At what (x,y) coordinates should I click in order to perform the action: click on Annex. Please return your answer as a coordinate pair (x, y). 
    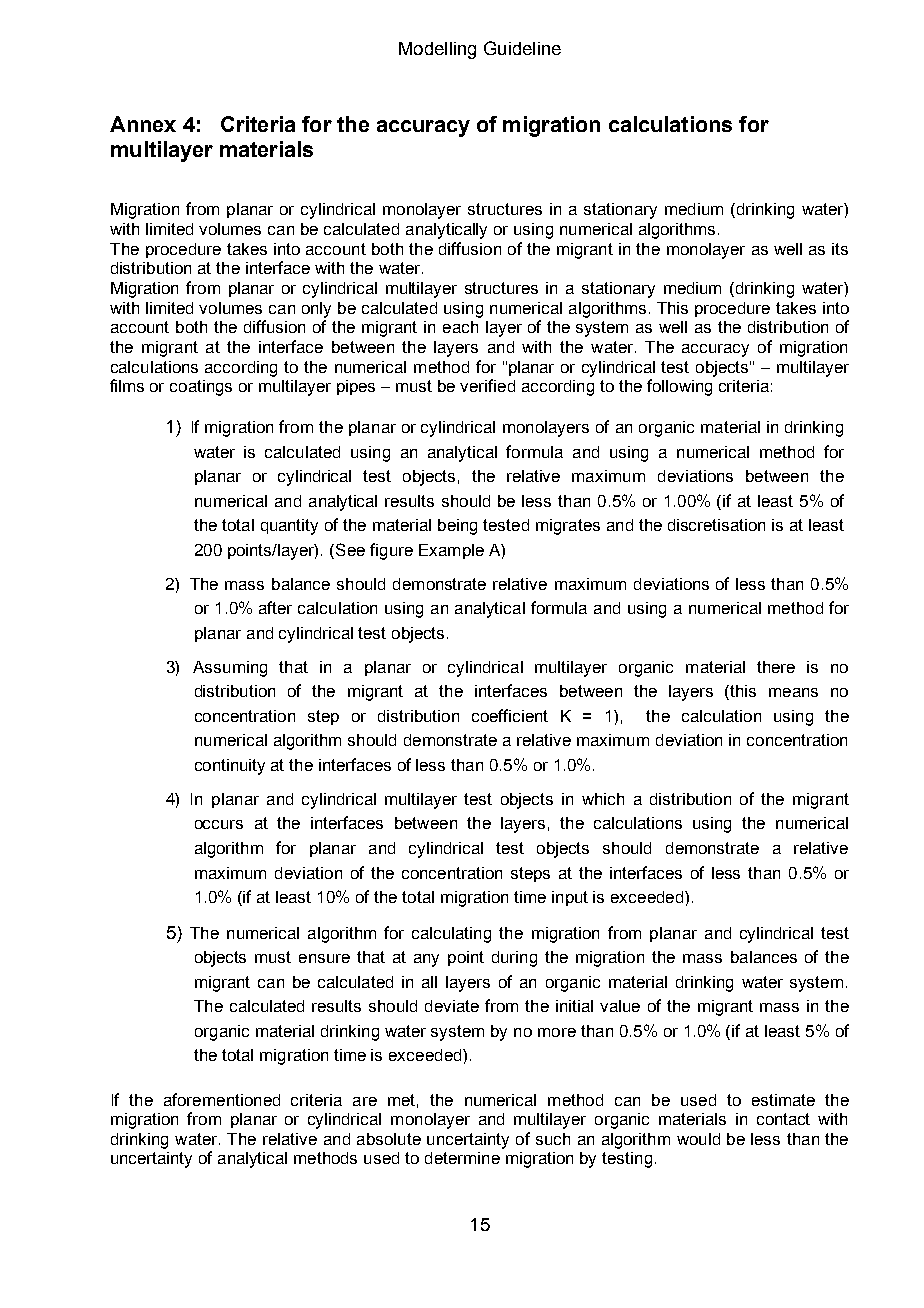
    Looking at the image, I should click on (143, 124).
